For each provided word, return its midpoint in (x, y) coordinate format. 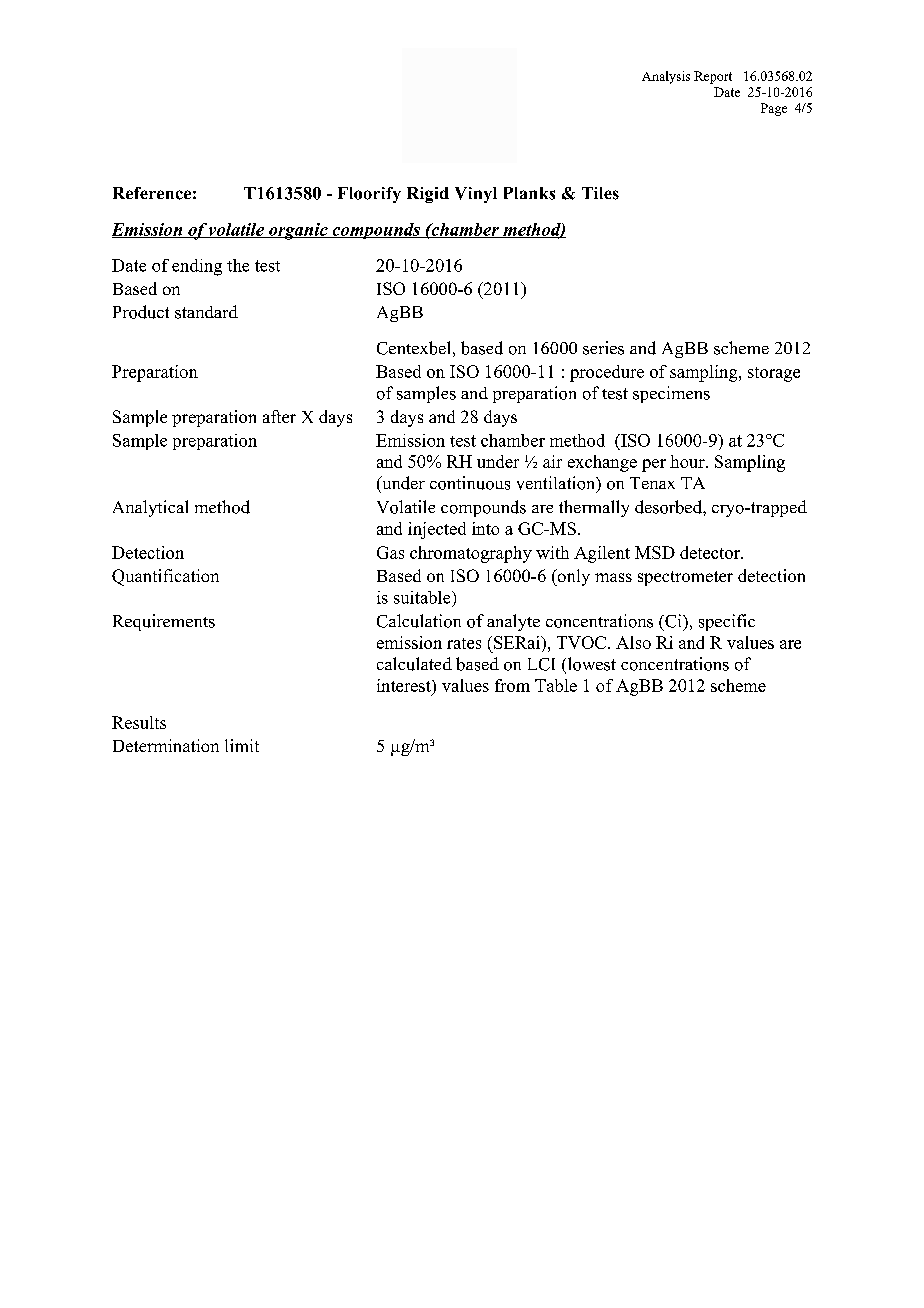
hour (688, 461)
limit (242, 745)
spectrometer (685, 578)
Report (713, 77)
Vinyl (476, 195)
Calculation (419, 621)
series (603, 348)
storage (774, 374)
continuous (470, 483)
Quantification (165, 577)
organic (298, 231)
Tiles (600, 193)
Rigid (428, 195)
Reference (152, 193)
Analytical (150, 508)
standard (206, 312)
